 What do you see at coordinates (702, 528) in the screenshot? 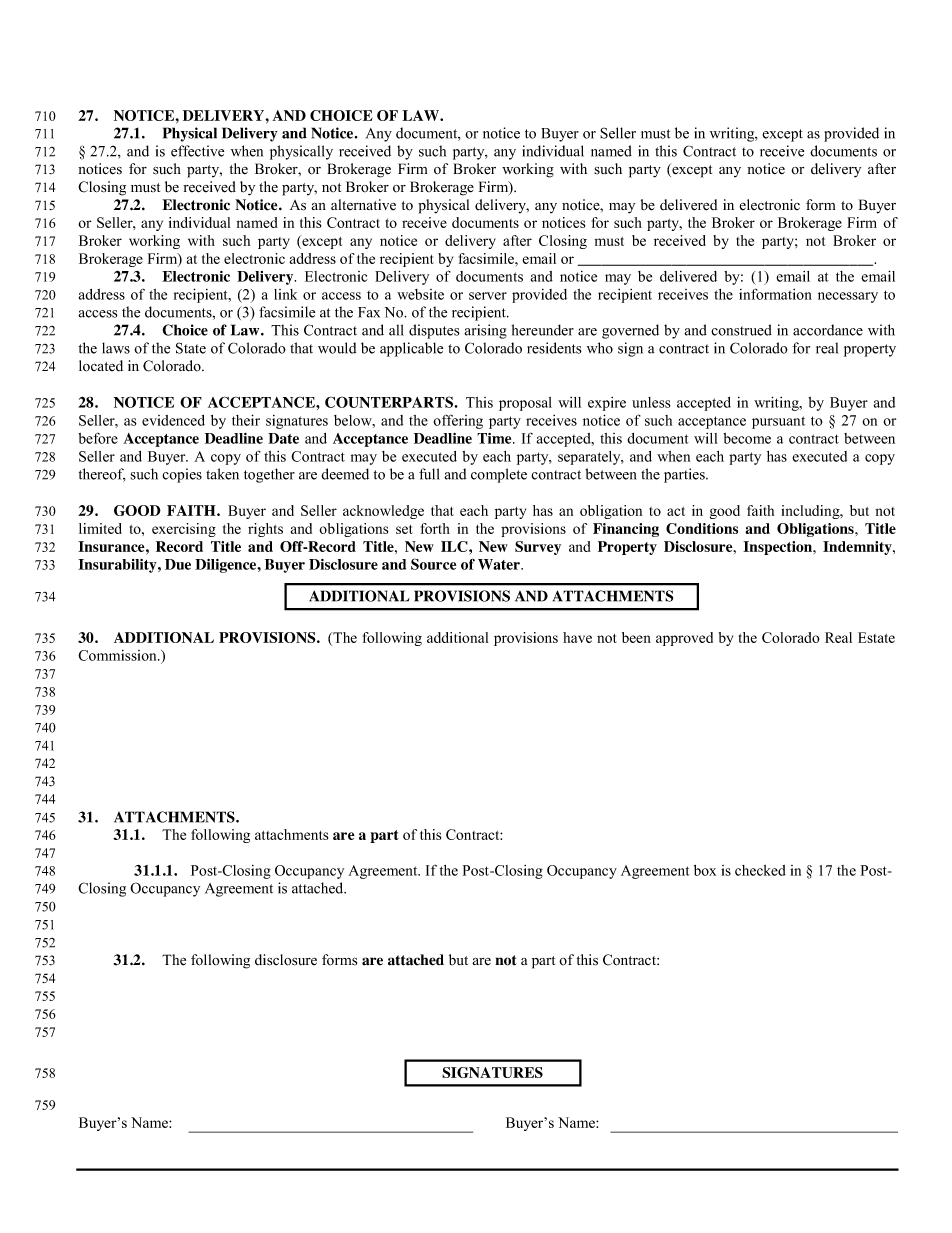
I see `Conditions` at bounding box center [702, 528].
